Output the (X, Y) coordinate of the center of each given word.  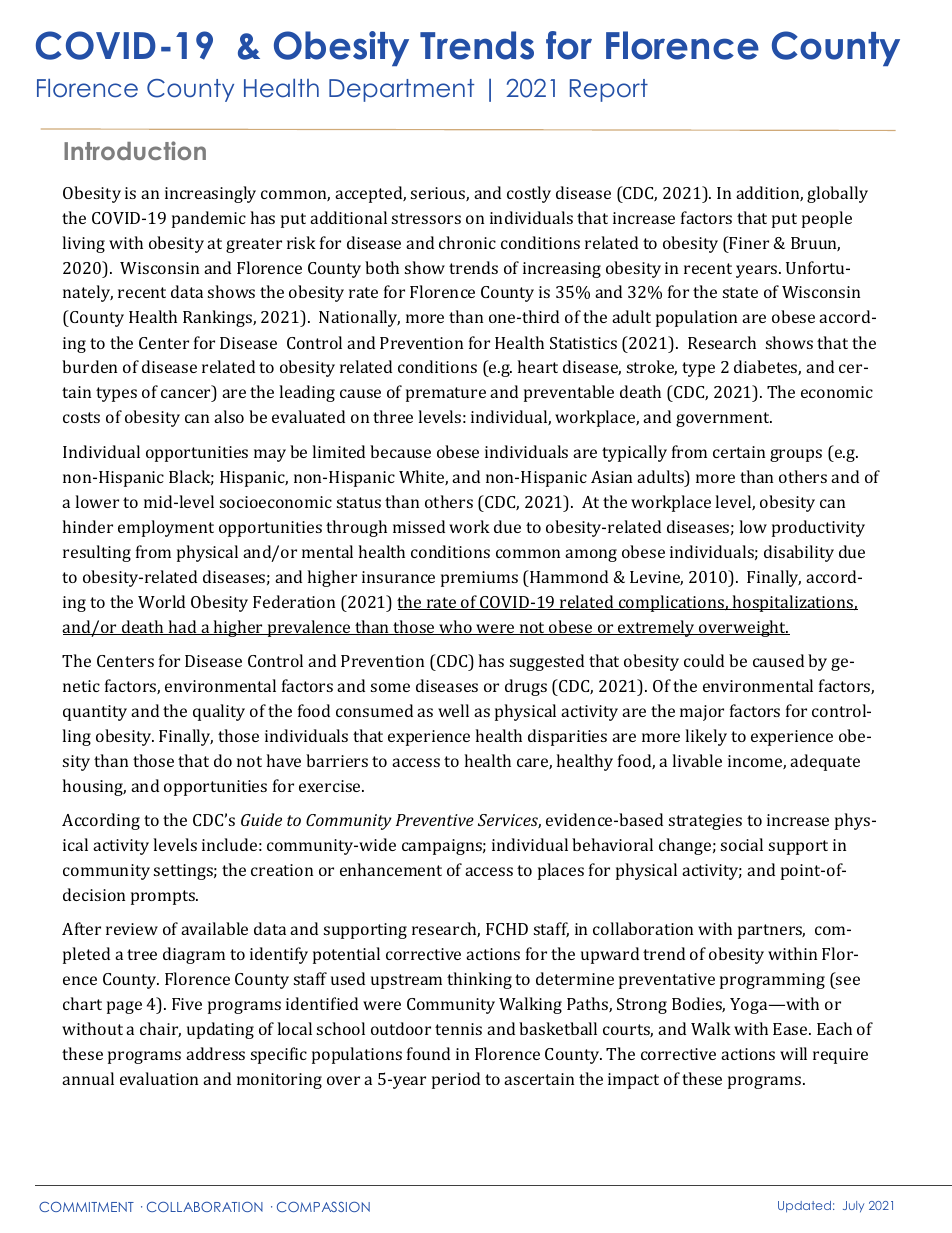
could (704, 660)
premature (446, 394)
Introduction (135, 150)
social (742, 844)
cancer (187, 395)
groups (796, 455)
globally (837, 194)
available (214, 928)
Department (401, 90)
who (455, 627)
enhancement (391, 869)
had (183, 627)
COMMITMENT (86, 1207)
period (456, 1080)
